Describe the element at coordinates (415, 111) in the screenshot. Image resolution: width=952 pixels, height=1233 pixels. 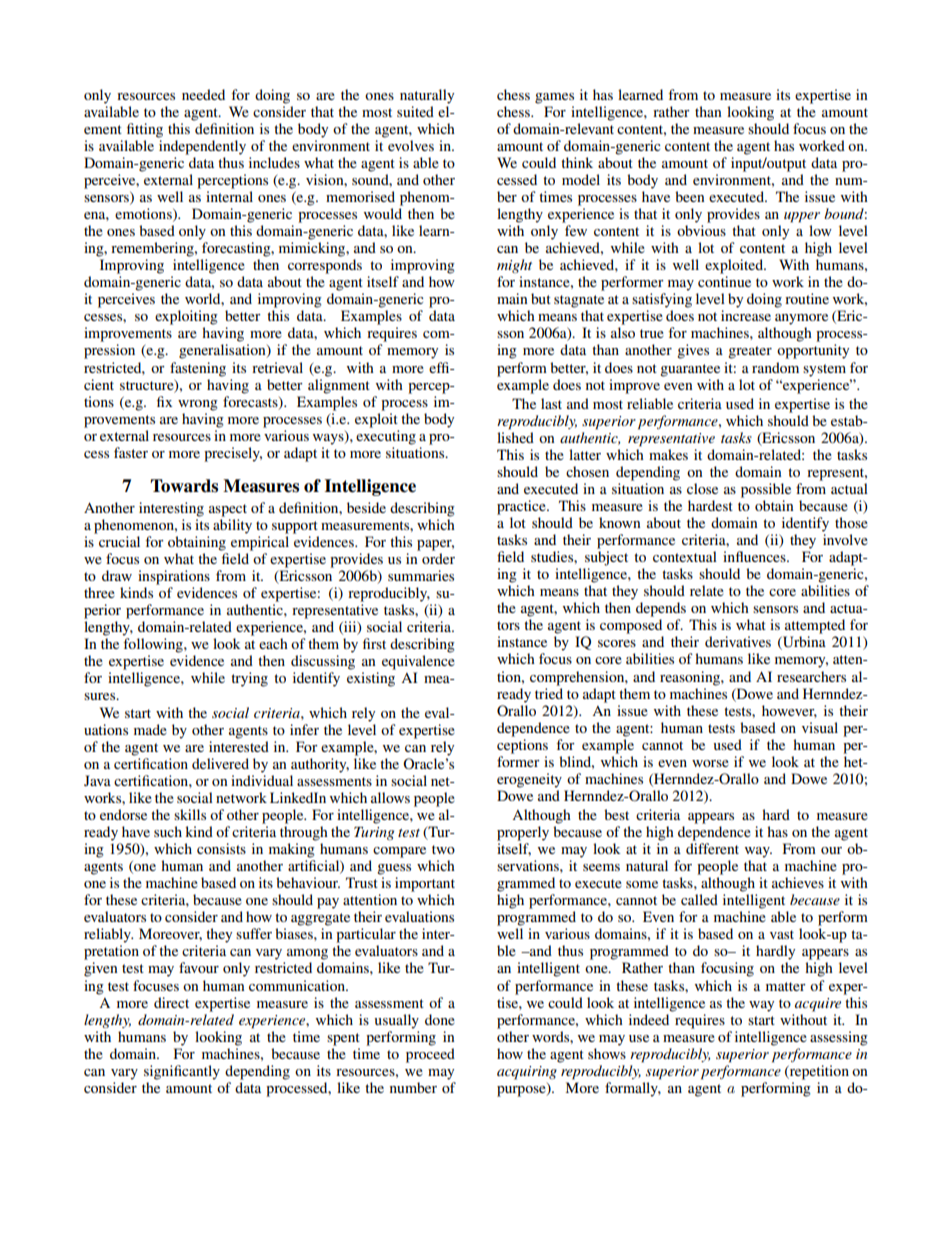
I see `suited` at that location.
